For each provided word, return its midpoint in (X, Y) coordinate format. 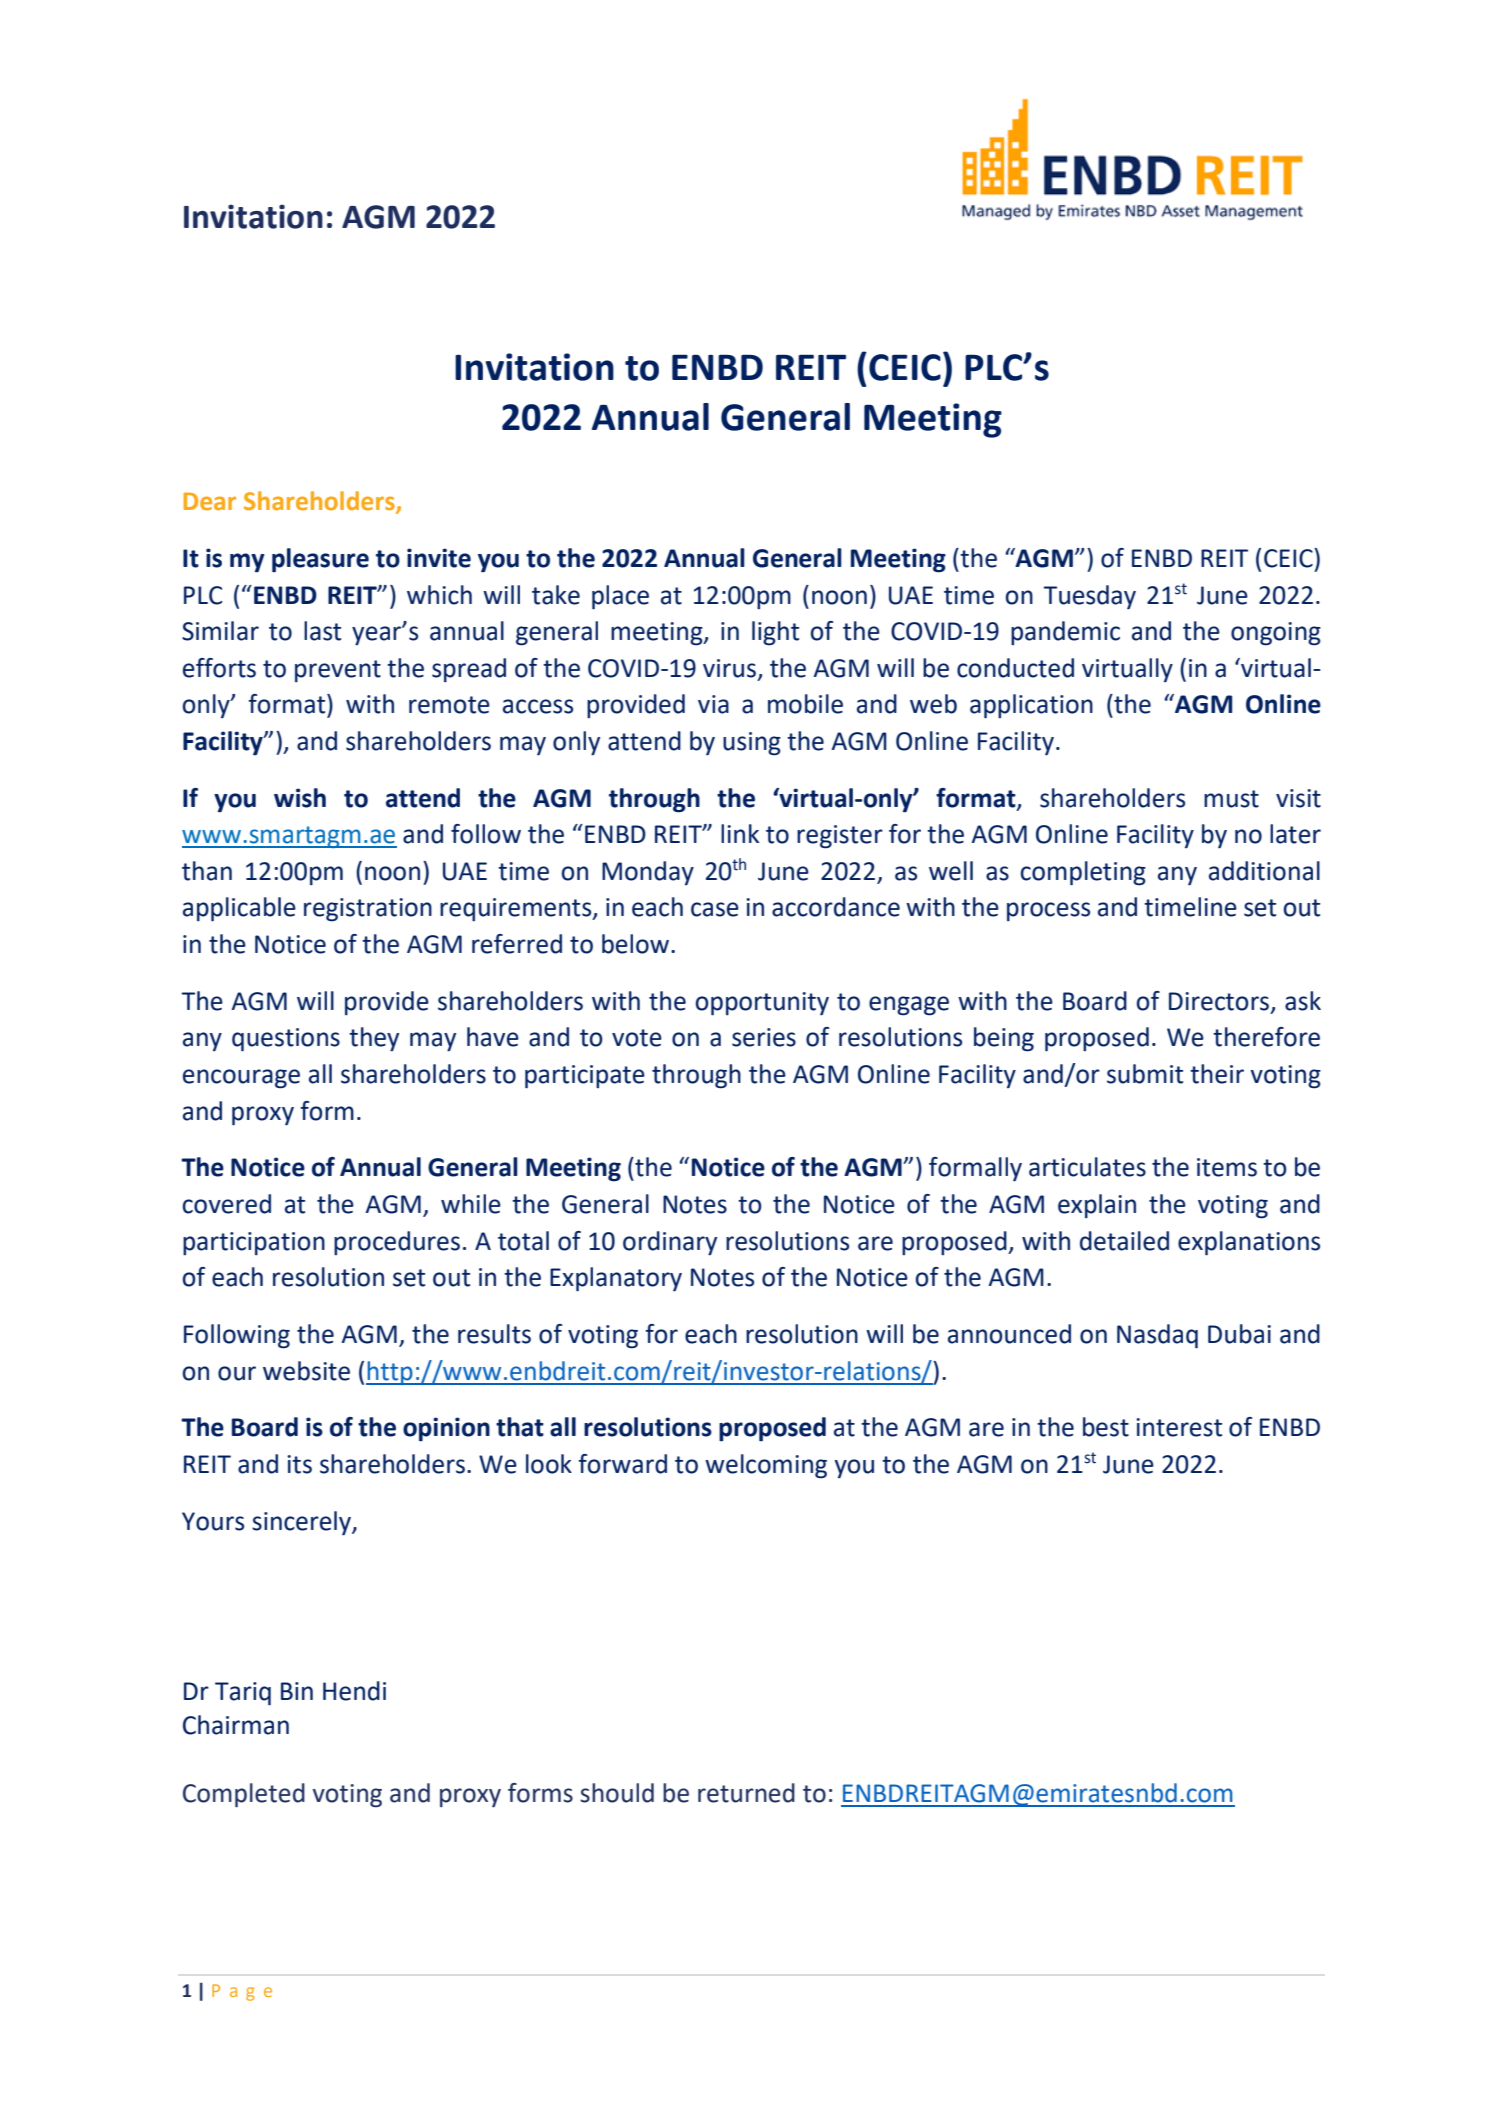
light (775, 633)
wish (300, 798)
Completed (244, 1795)
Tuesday (1090, 597)
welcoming (766, 1466)
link (740, 833)
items (1227, 1167)
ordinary (670, 1243)
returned (746, 1793)
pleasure (320, 560)
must (1231, 799)
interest (1179, 1427)
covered (227, 1204)
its (299, 1464)
